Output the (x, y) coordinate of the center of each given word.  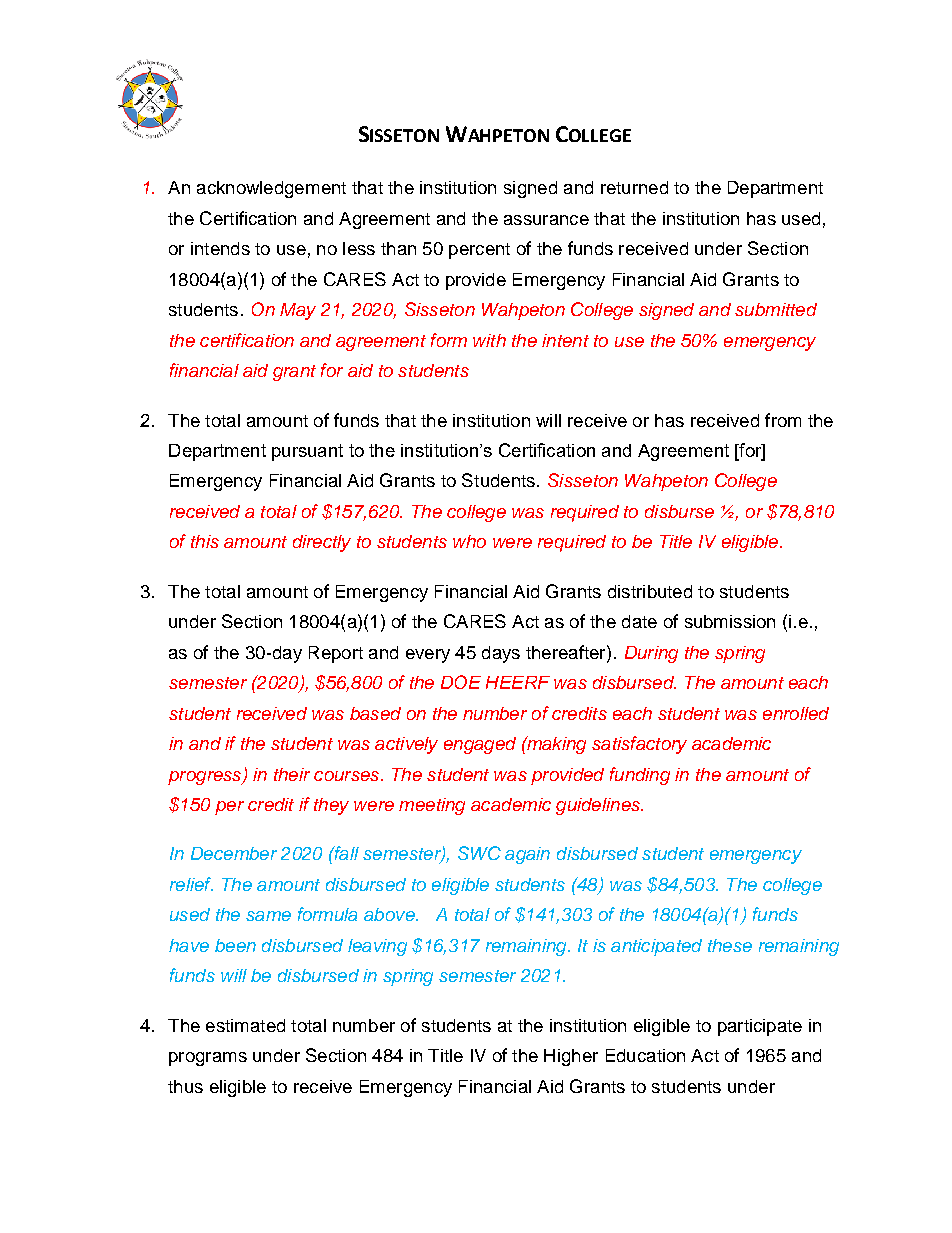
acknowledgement (271, 189)
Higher (571, 1057)
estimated (245, 1025)
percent (479, 251)
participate (760, 1027)
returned (634, 187)
